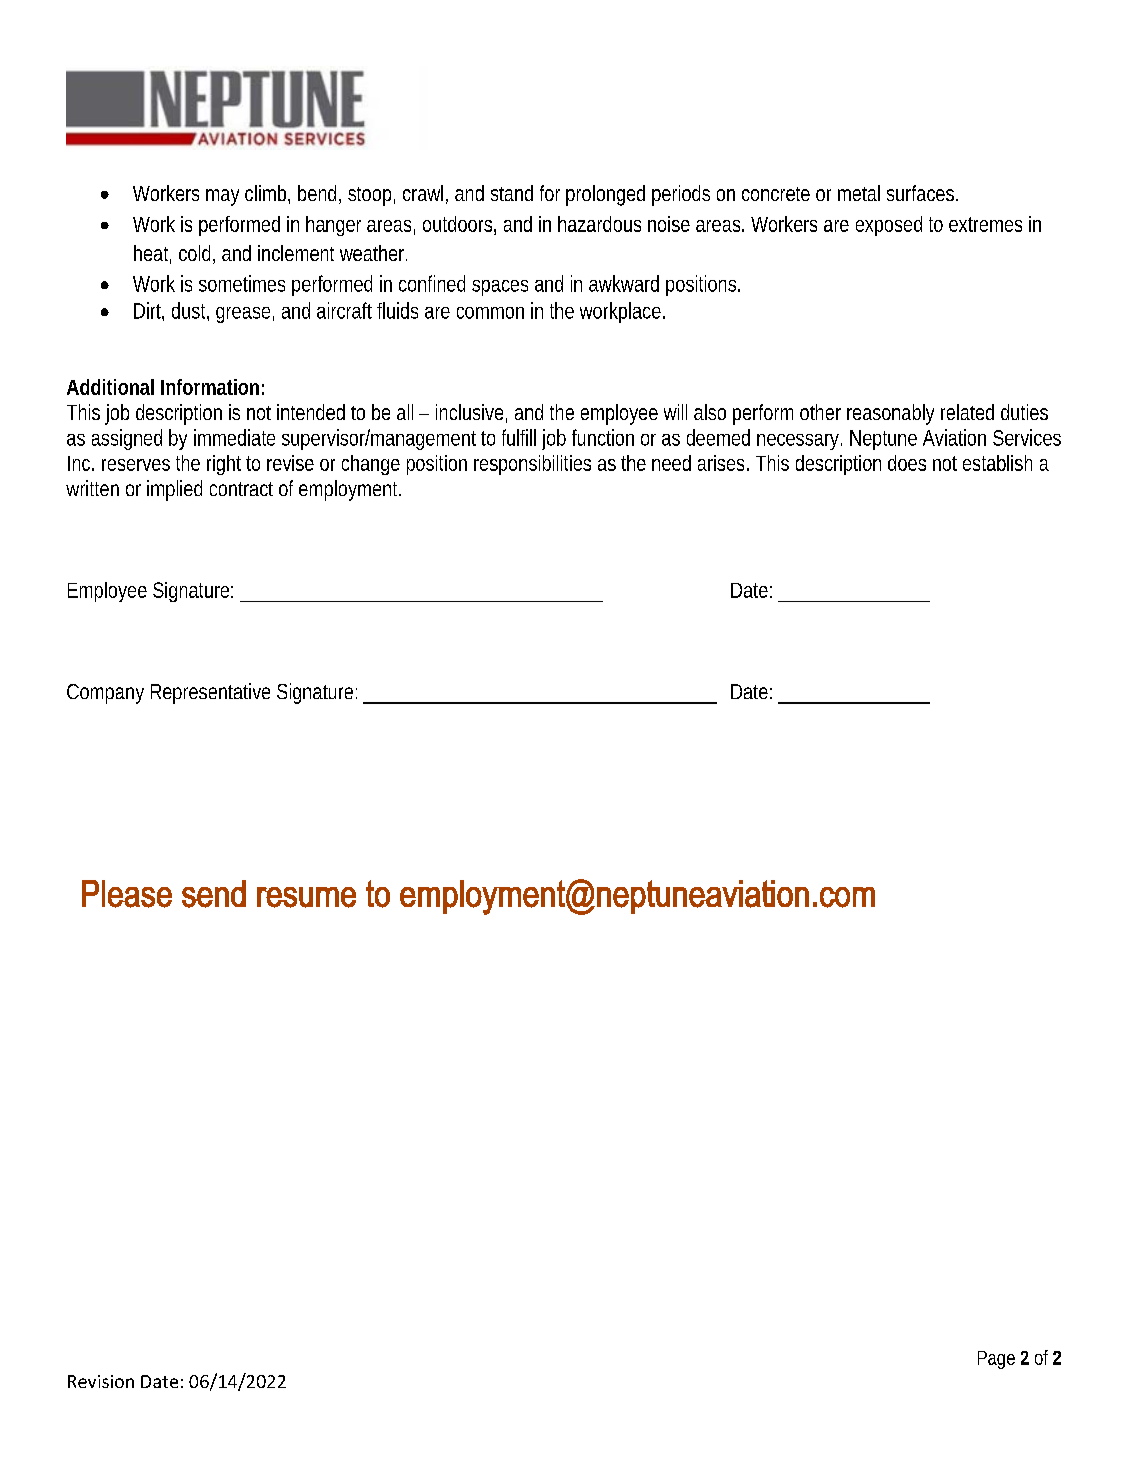  What do you see at coordinates (306, 897) in the image?
I see `resume` at bounding box center [306, 897].
